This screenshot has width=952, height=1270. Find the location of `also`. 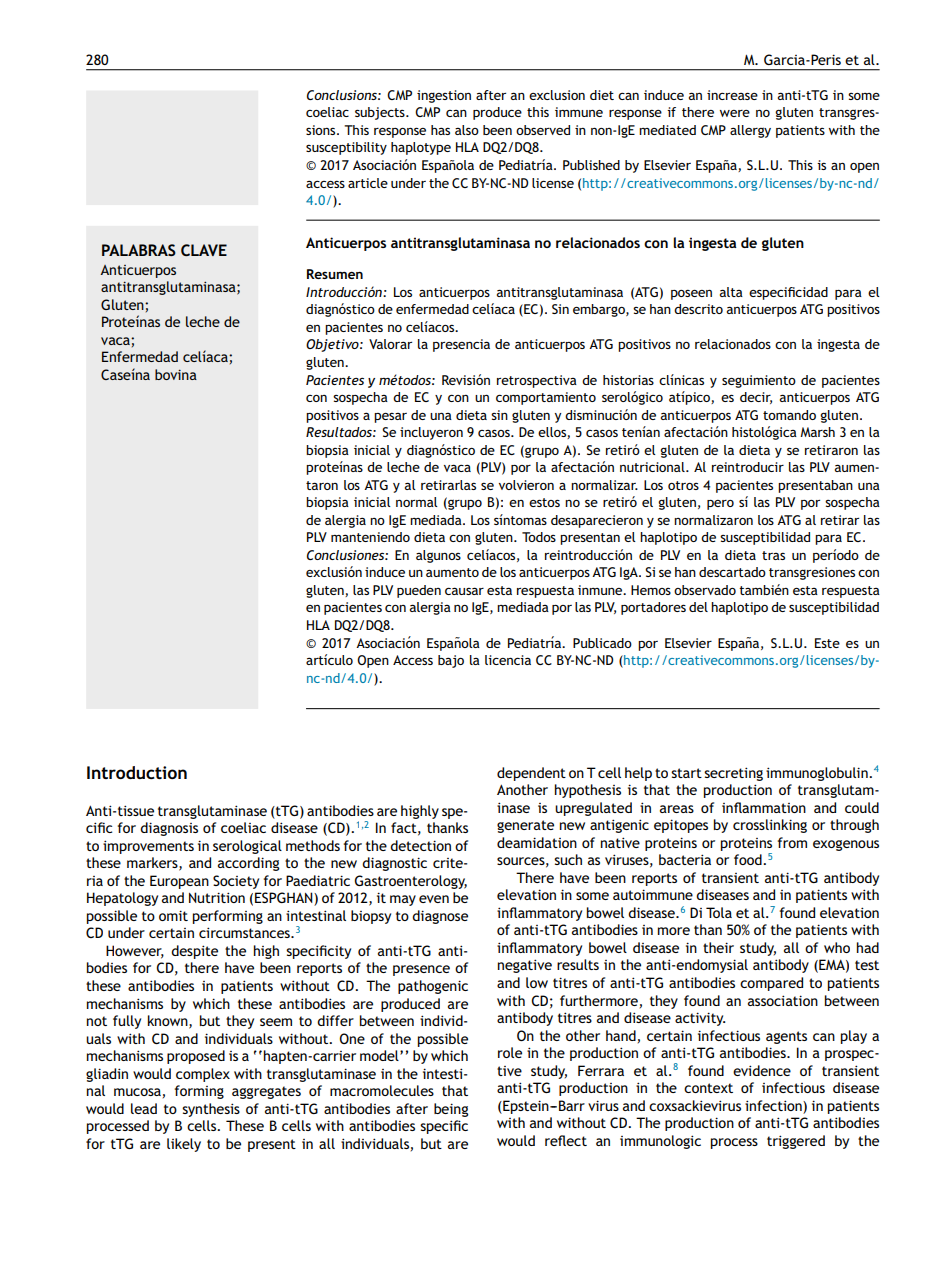

also is located at coordinates (467, 130).
